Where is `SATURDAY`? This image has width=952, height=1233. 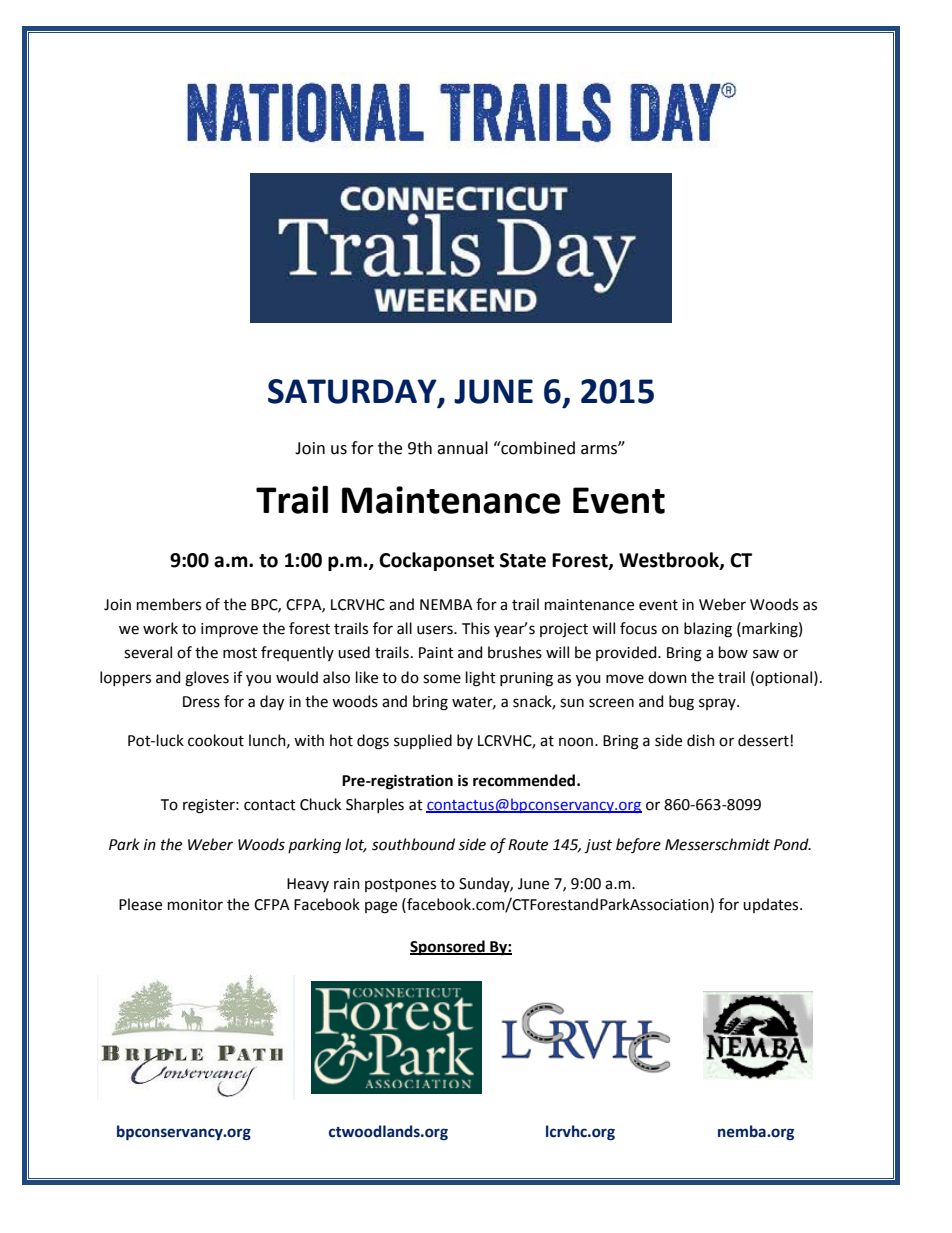
SATURDAY is located at coordinates (353, 392).
